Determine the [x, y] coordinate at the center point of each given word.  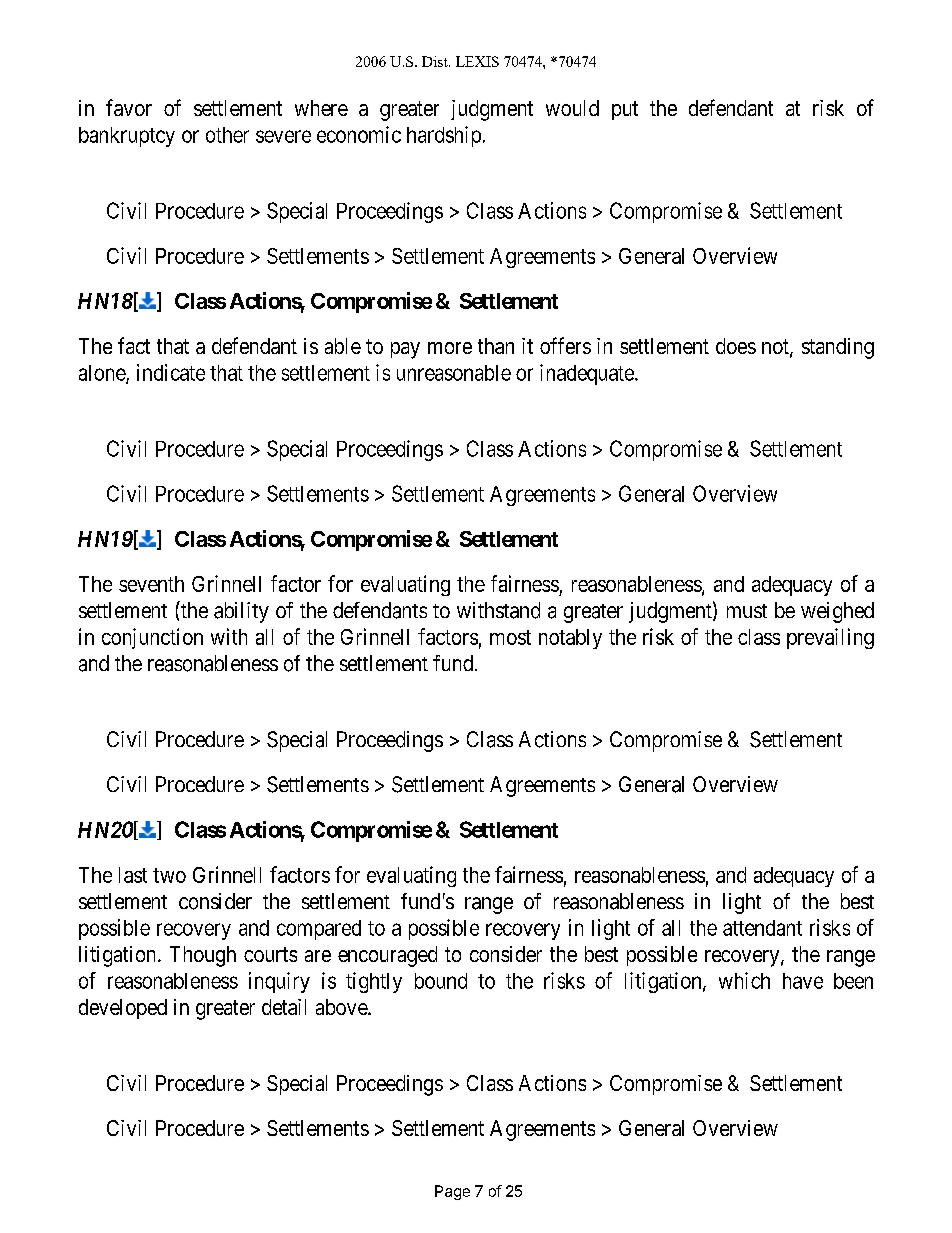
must [747, 611]
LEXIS [477, 61]
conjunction [152, 638]
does [736, 346]
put [625, 110]
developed [123, 1009]
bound [441, 981]
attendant [762, 928]
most [510, 637]
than [496, 346]
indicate [171, 372]
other [227, 135]
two [169, 875]
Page [452, 1192]
